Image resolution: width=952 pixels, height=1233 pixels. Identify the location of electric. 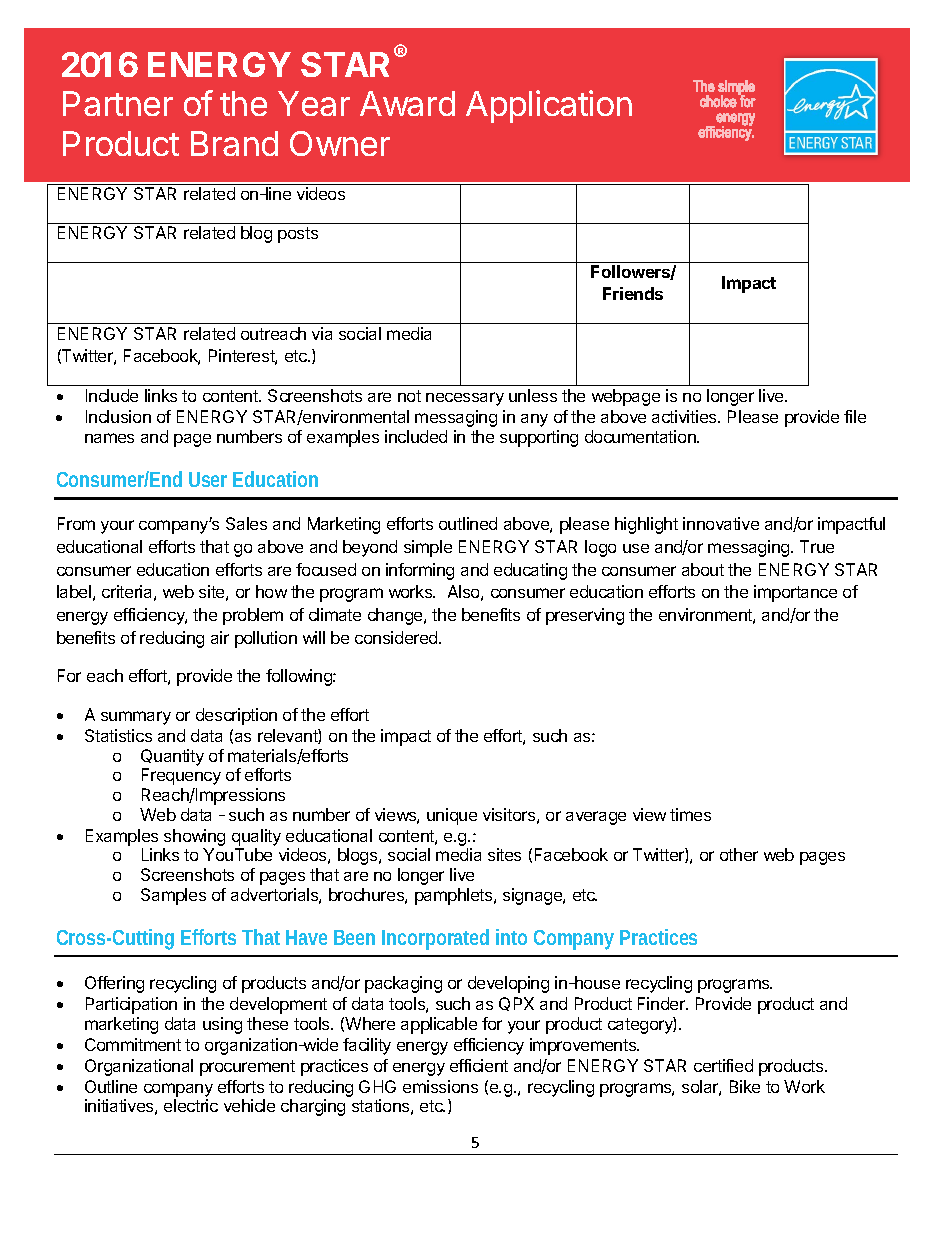
(191, 1105).
